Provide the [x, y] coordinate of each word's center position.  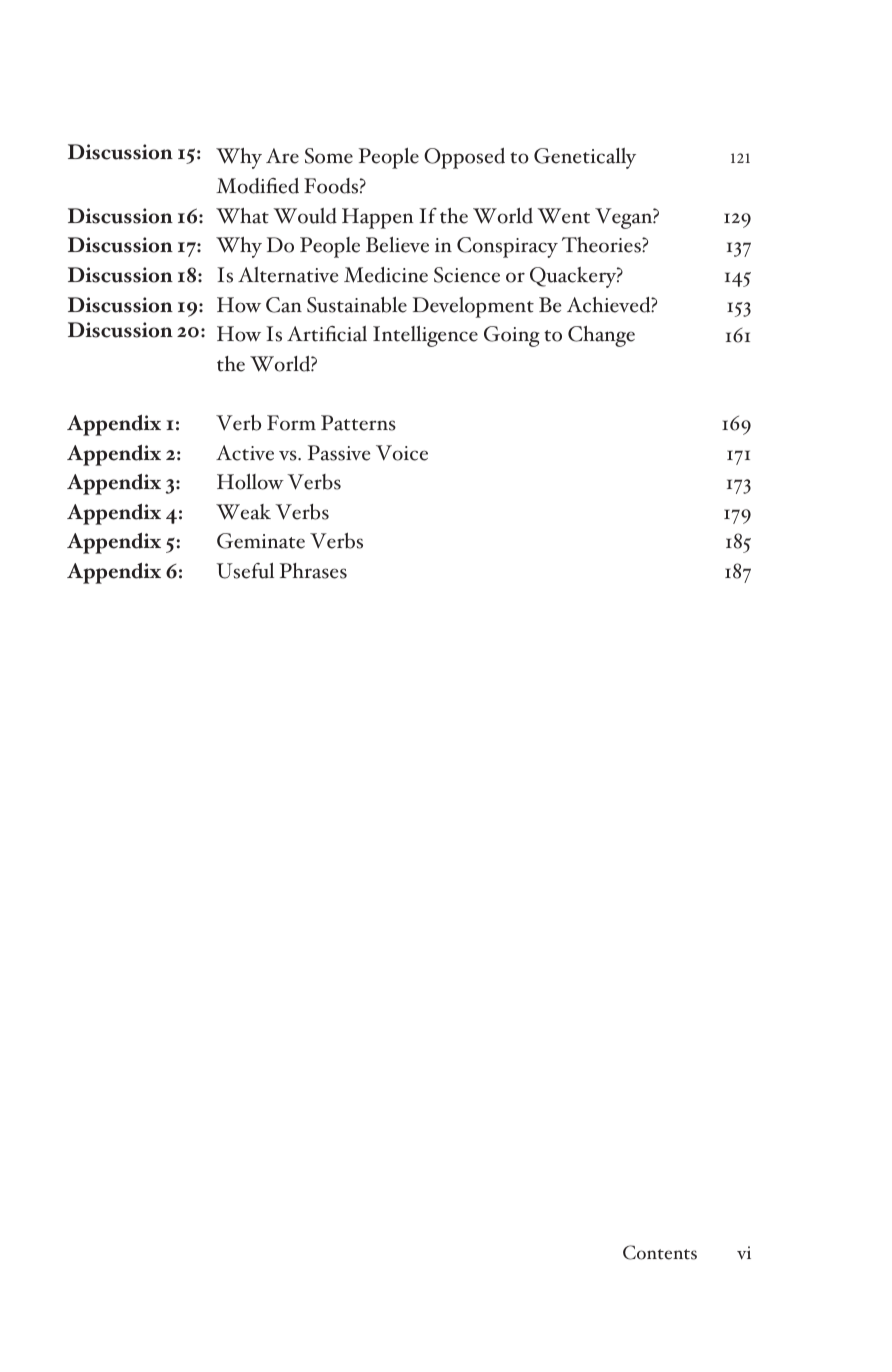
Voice [402, 453]
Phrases [313, 571]
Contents [660, 1252]
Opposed [464, 158]
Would [305, 216]
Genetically [585, 158]
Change [601, 336]
